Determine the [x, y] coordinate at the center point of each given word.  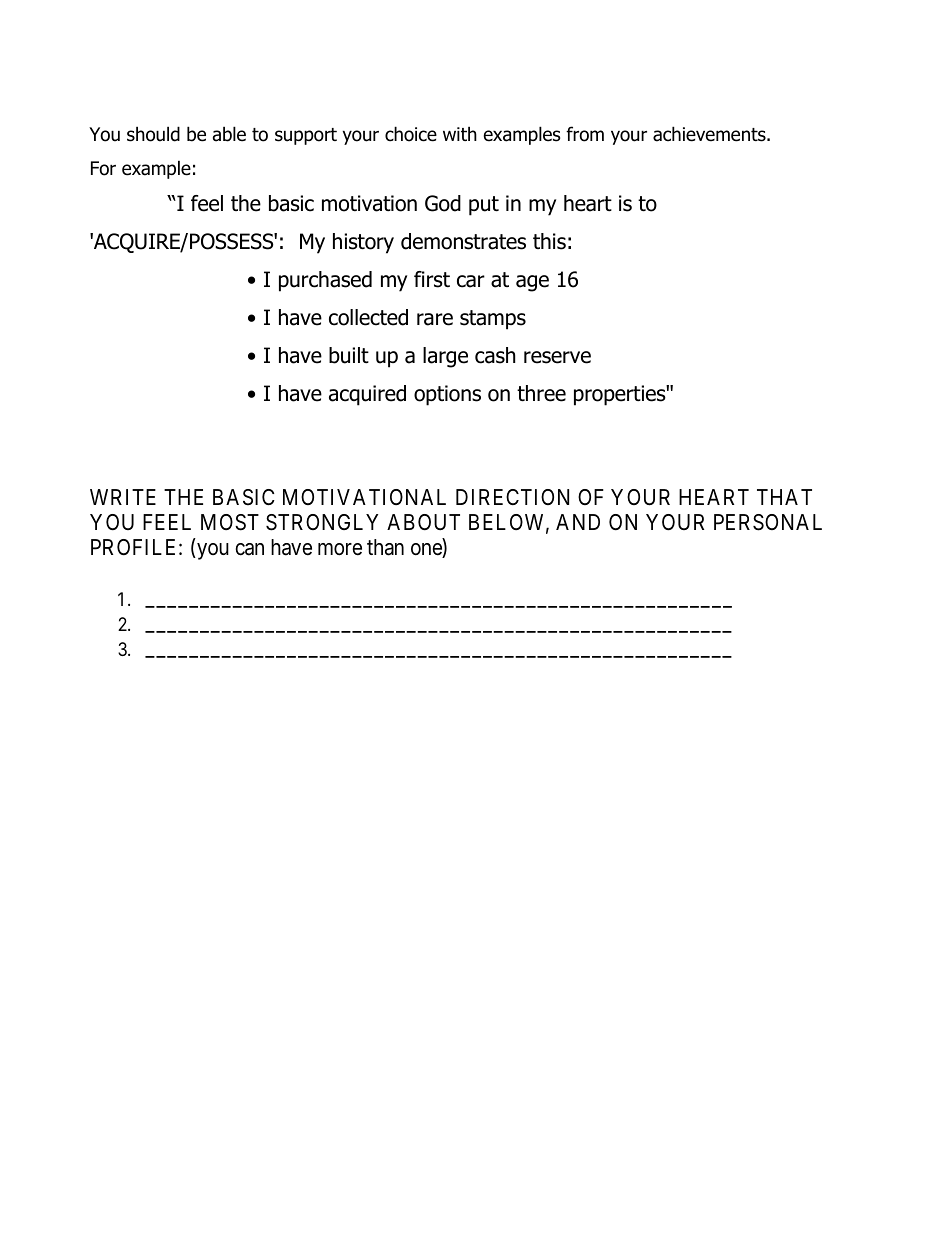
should [153, 134]
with [460, 133]
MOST [230, 522]
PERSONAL [768, 522]
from [585, 134]
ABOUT [423, 522]
